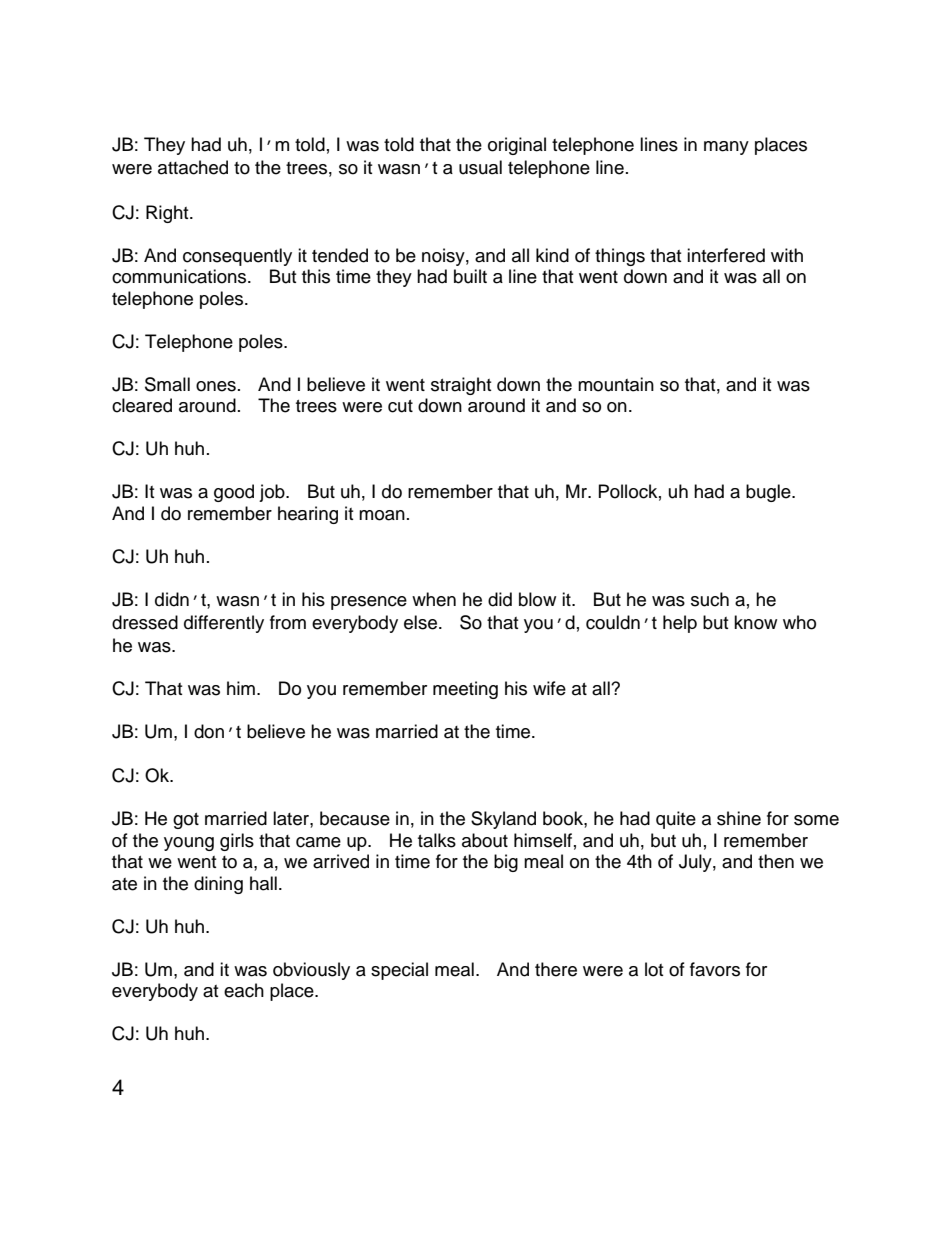 The width and height of the image is (952, 1233). Describe the element at coordinates (461, 386) in the image. I see `straight` at that location.
